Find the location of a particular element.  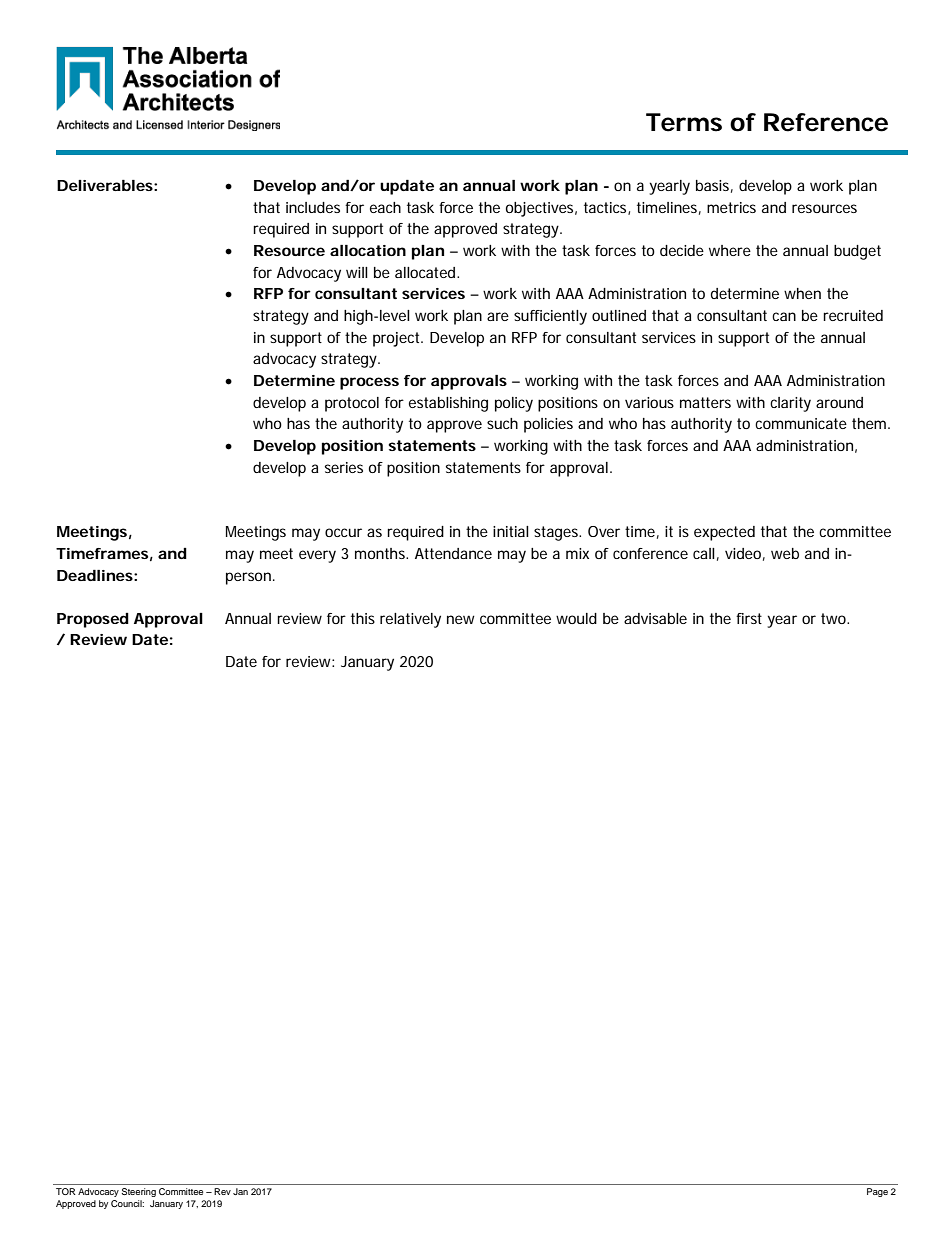

each is located at coordinates (385, 207).
